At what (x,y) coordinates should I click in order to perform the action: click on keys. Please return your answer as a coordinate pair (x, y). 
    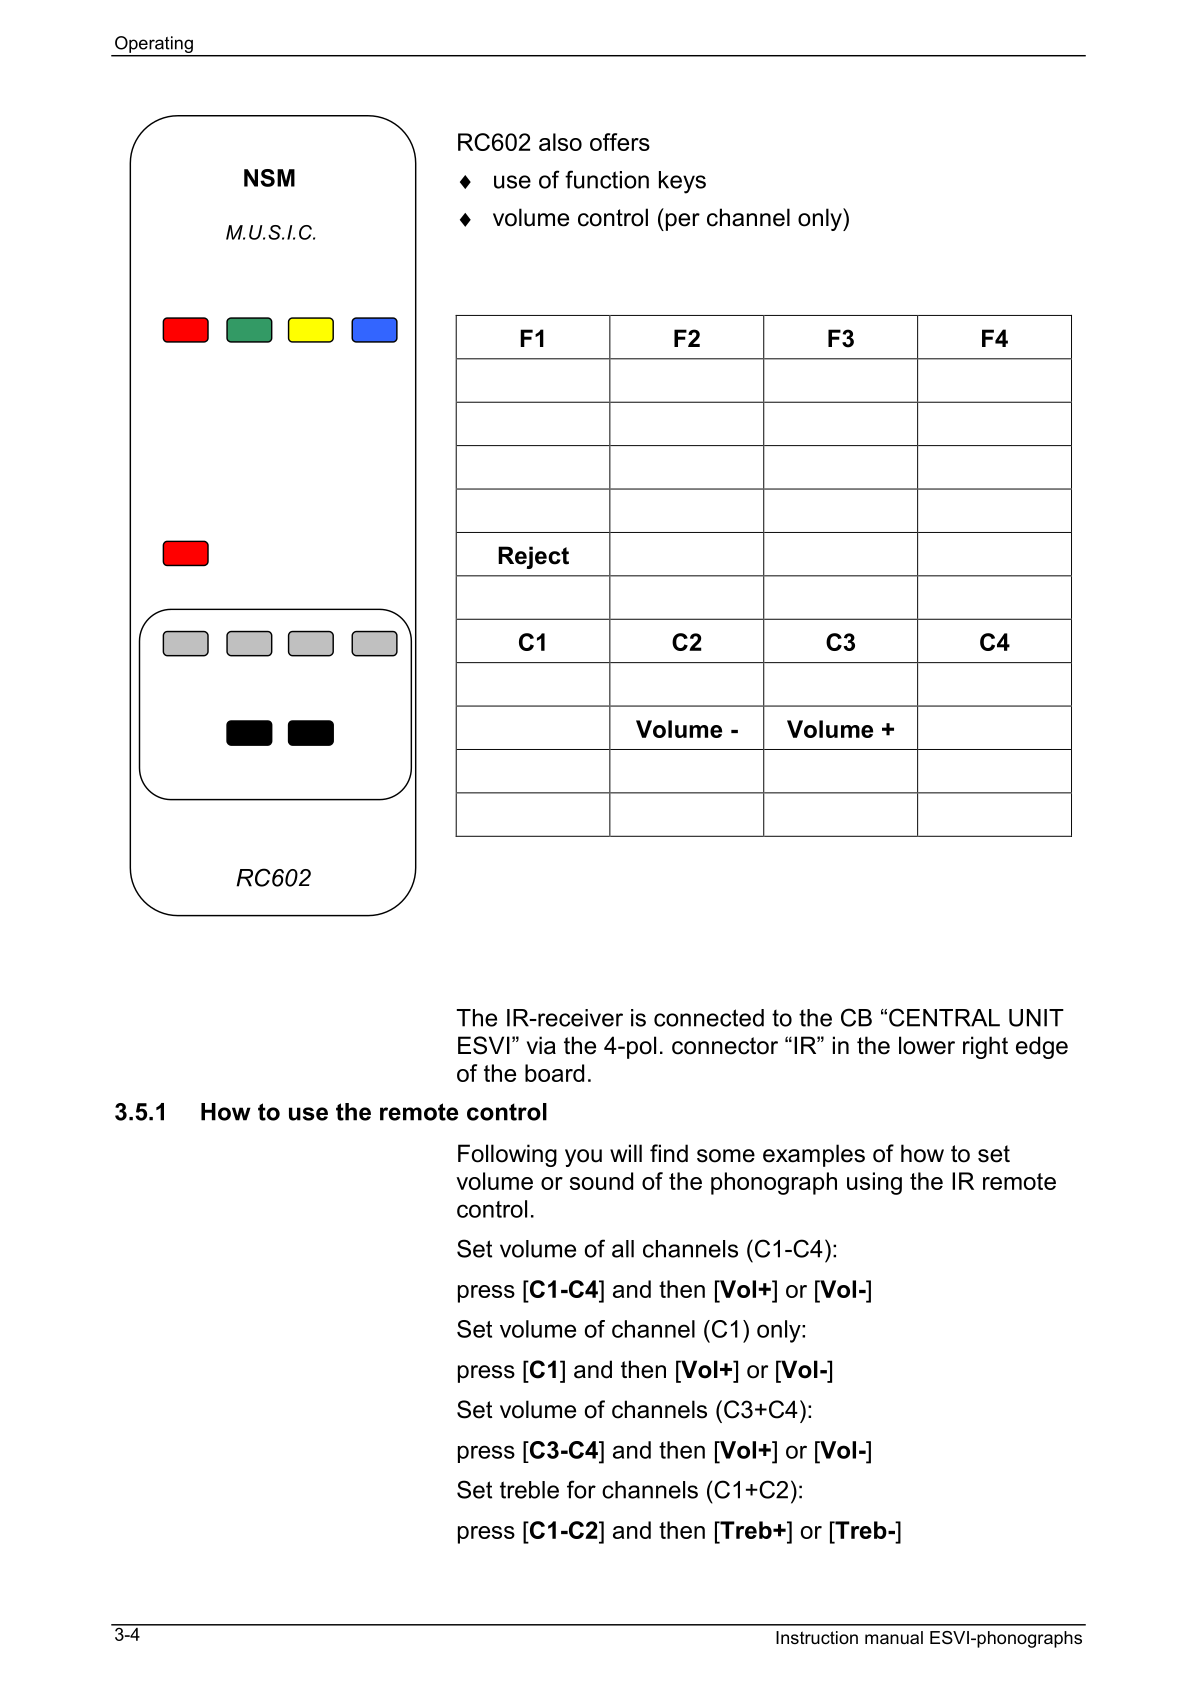
    Looking at the image, I should click on (682, 182).
